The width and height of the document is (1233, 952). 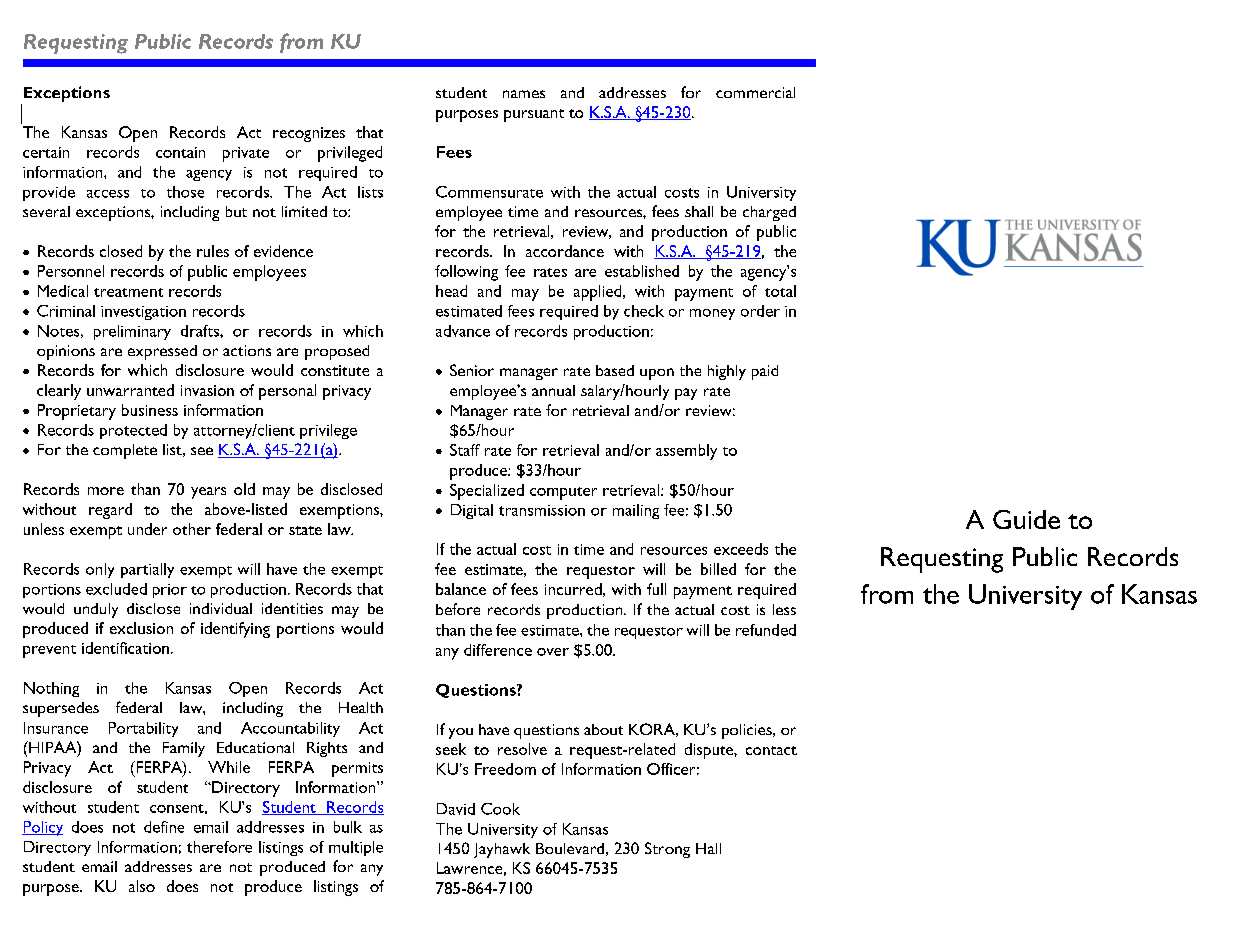 What do you see at coordinates (142, 886) in the document?
I see `also` at bounding box center [142, 886].
